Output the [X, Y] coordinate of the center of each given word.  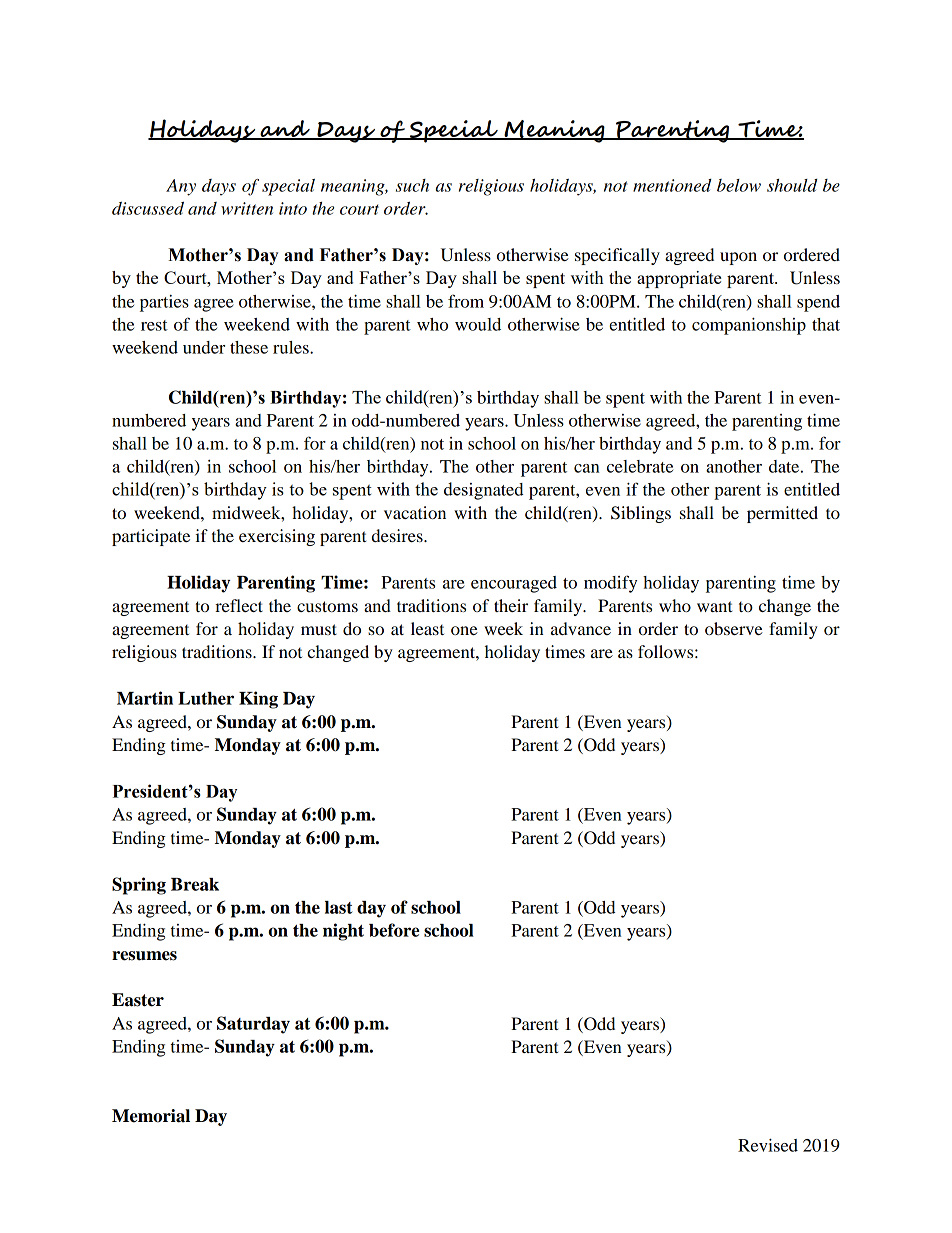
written [247, 208]
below [739, 185]
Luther [206, 698]
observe [734, 628]
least [427, 628]
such [412, 185]
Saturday [253, 1025]
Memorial [151, 1116]
